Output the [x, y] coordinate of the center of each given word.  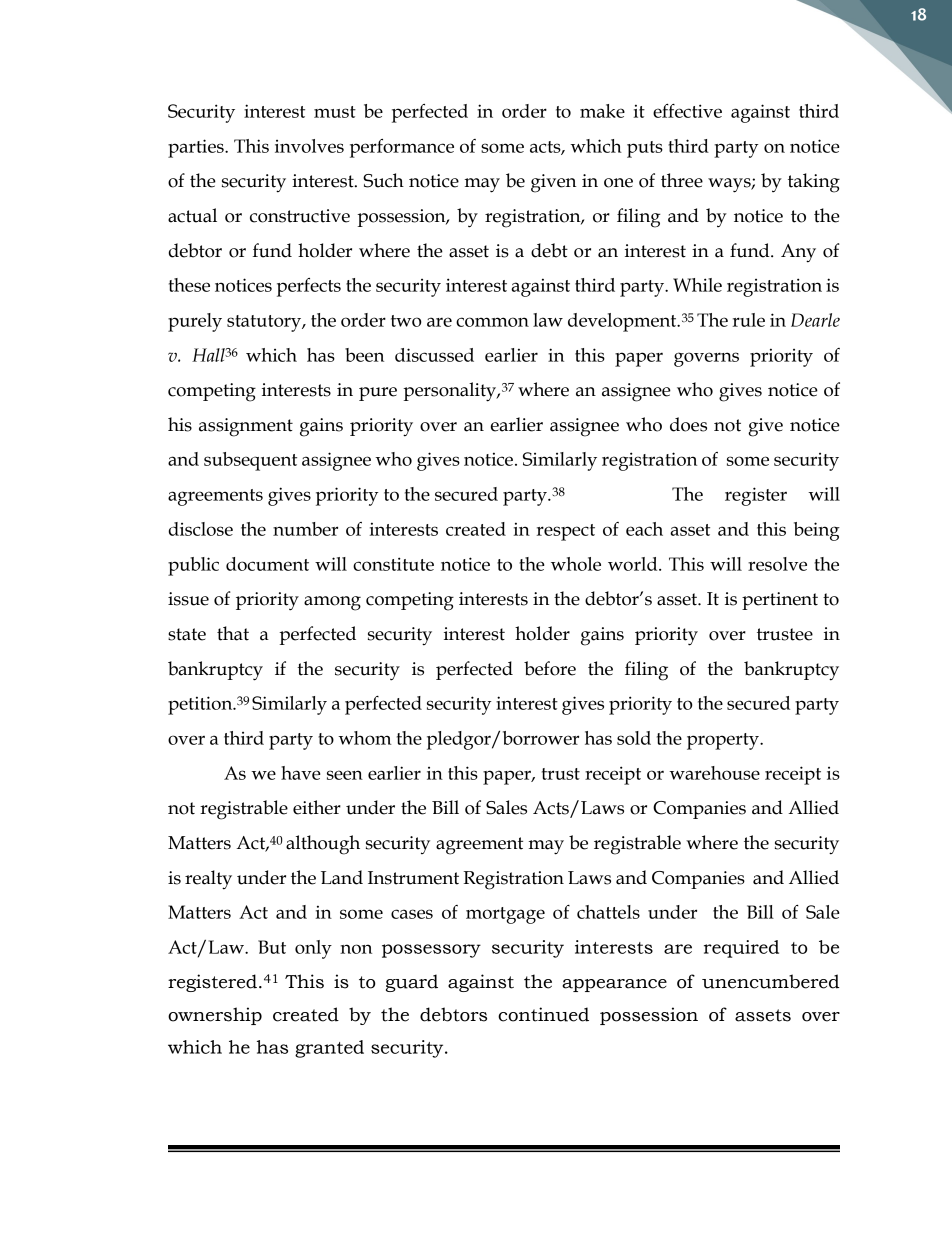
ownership [215, 1016]
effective [687, 111]
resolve [777, 564]
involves [309, 146]
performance [402, 148]
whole [576, 564]
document [267, 564]
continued [543, 1014]
